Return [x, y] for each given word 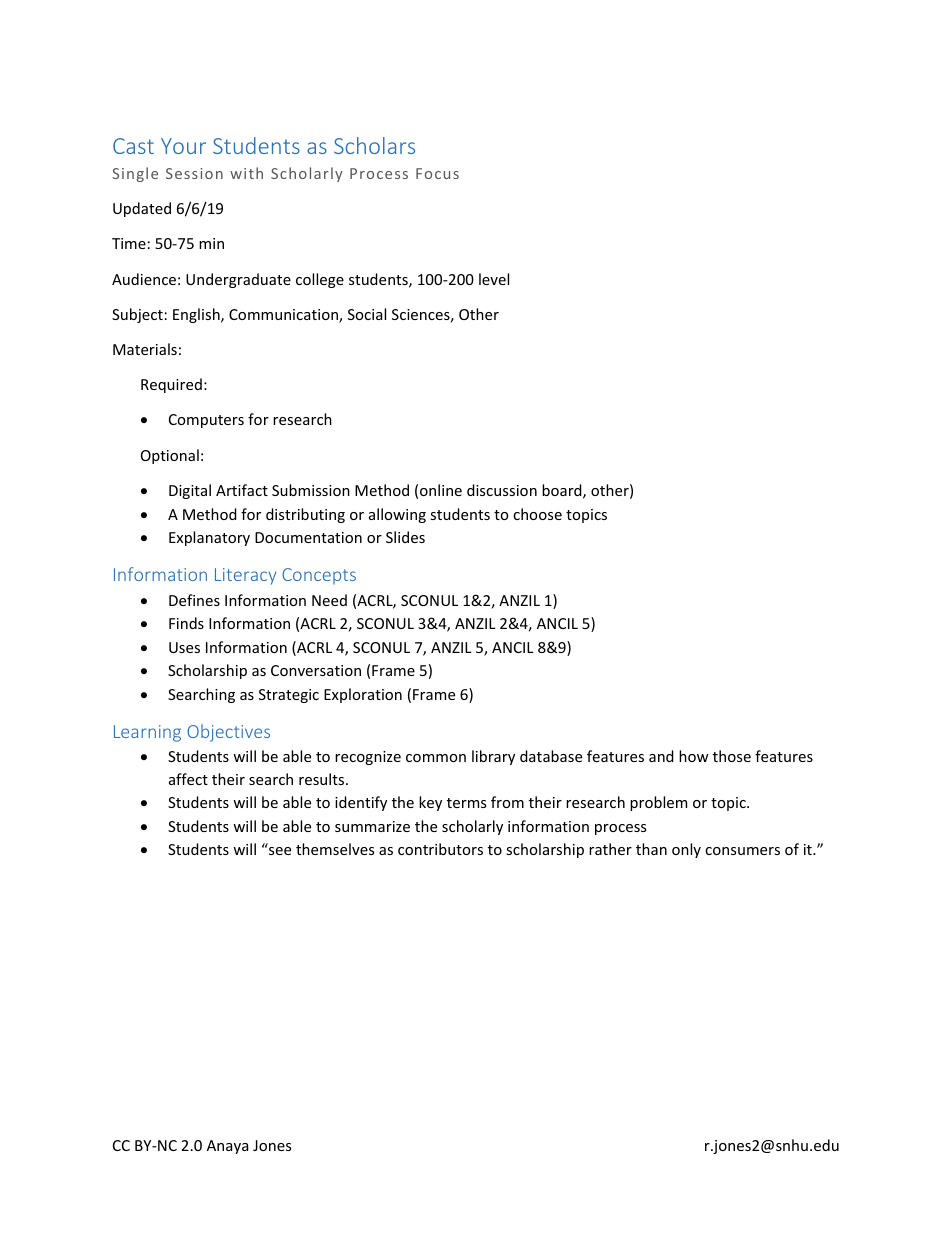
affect [188, 779]
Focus [437, 173]
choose [537, 514]
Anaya [227, 1147]
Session [194, 173]
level [494, 279]
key [430, 803]
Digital [190, 491]
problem [658, 803]
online [441, 490]
